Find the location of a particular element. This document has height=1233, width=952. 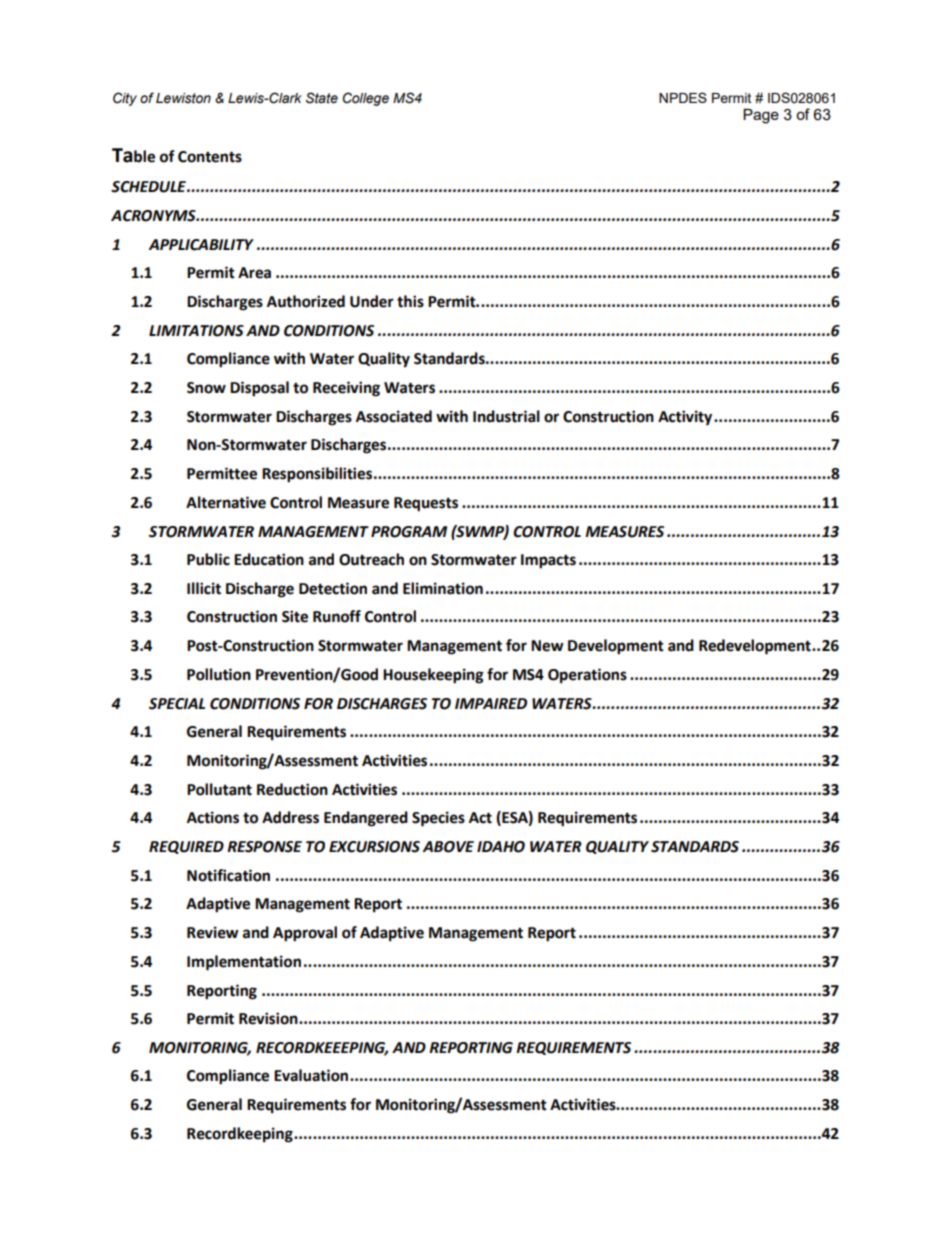

Contents is located at coordinates (210, 157).
